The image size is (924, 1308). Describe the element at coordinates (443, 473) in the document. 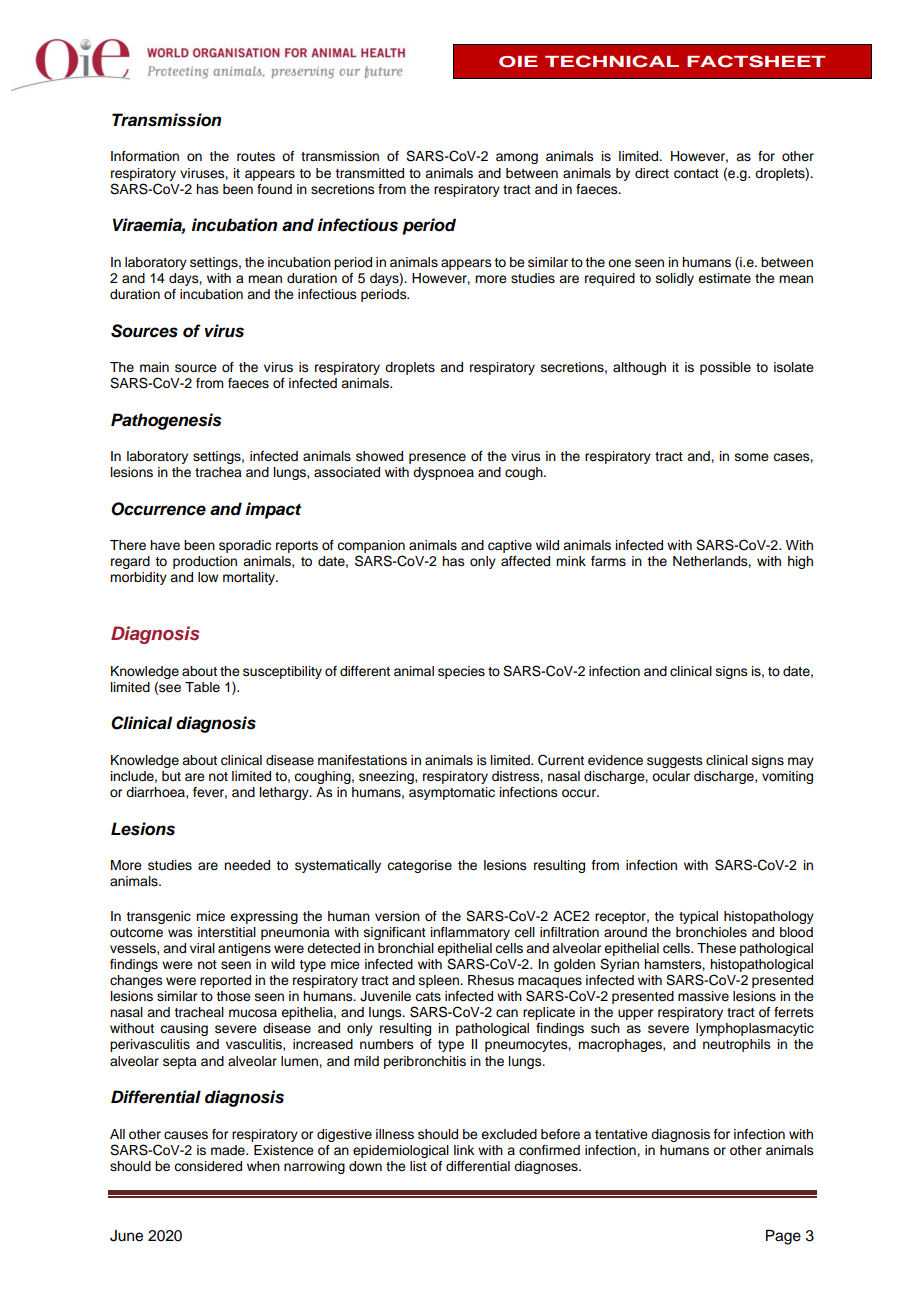

I see `dyspnoea` at that location.
